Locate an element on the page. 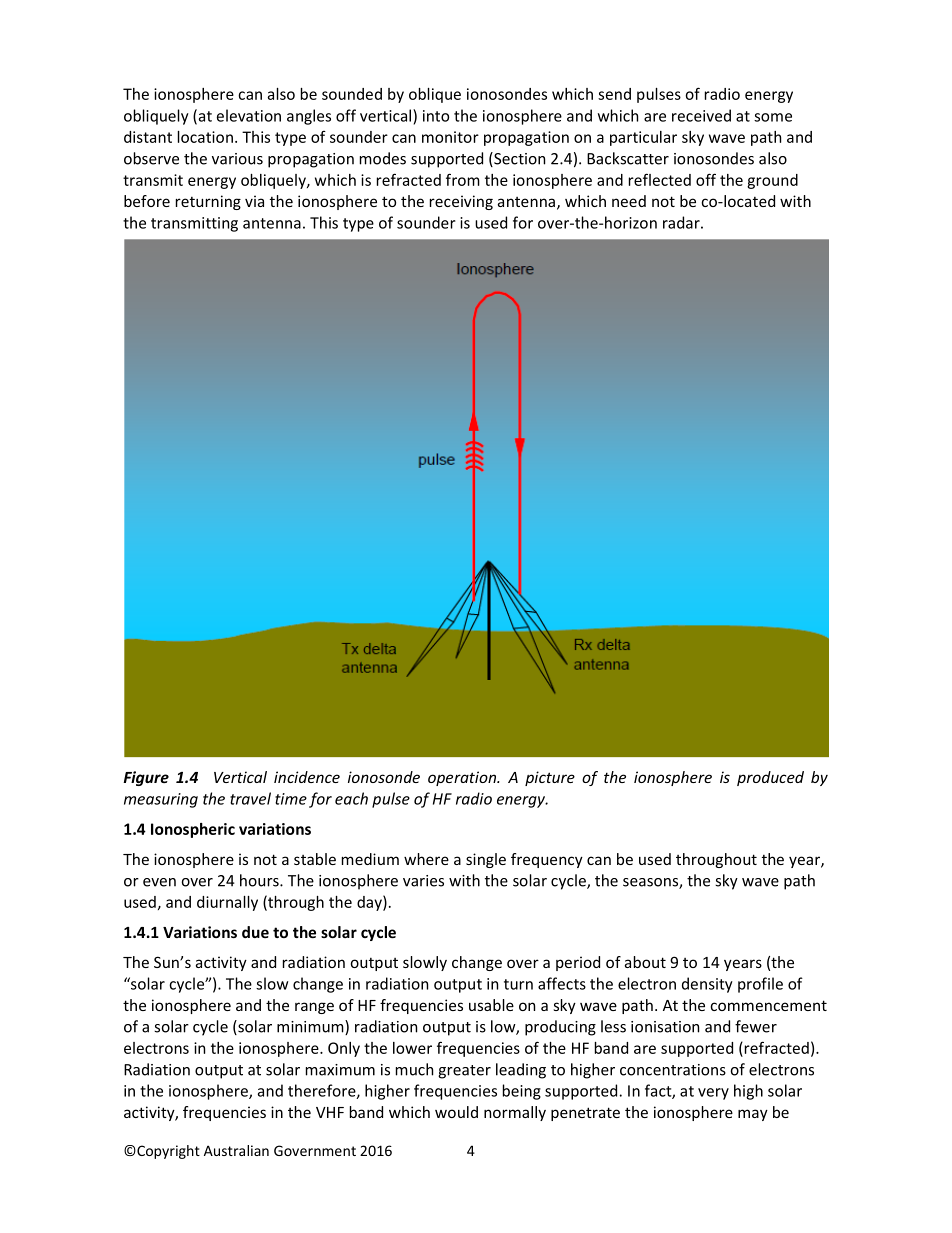 The height and width of the image is (1233, 952). received is located at coordinates (701, 115).
